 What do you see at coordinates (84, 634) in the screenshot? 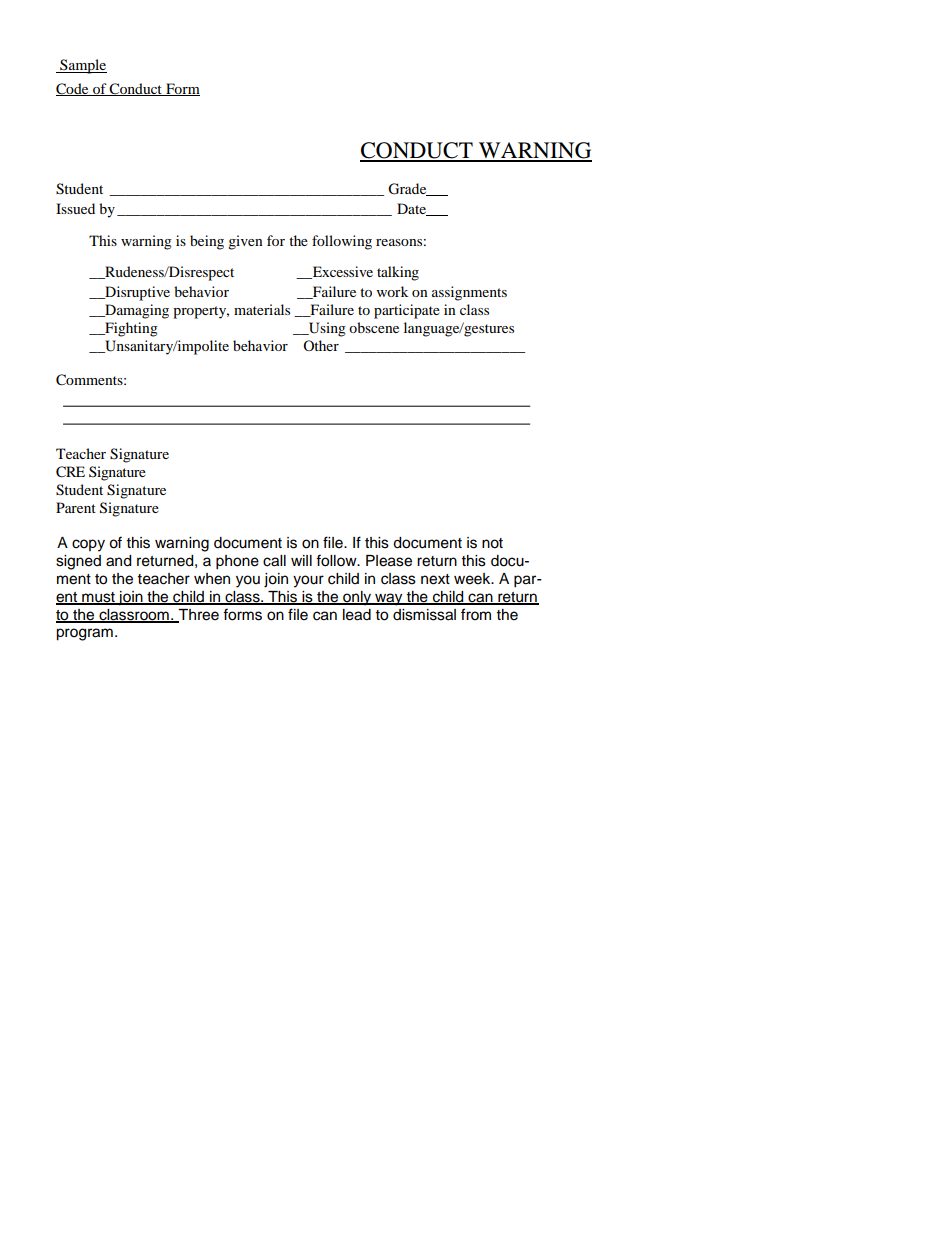
I see `program` at bounding box center [84, 634].
